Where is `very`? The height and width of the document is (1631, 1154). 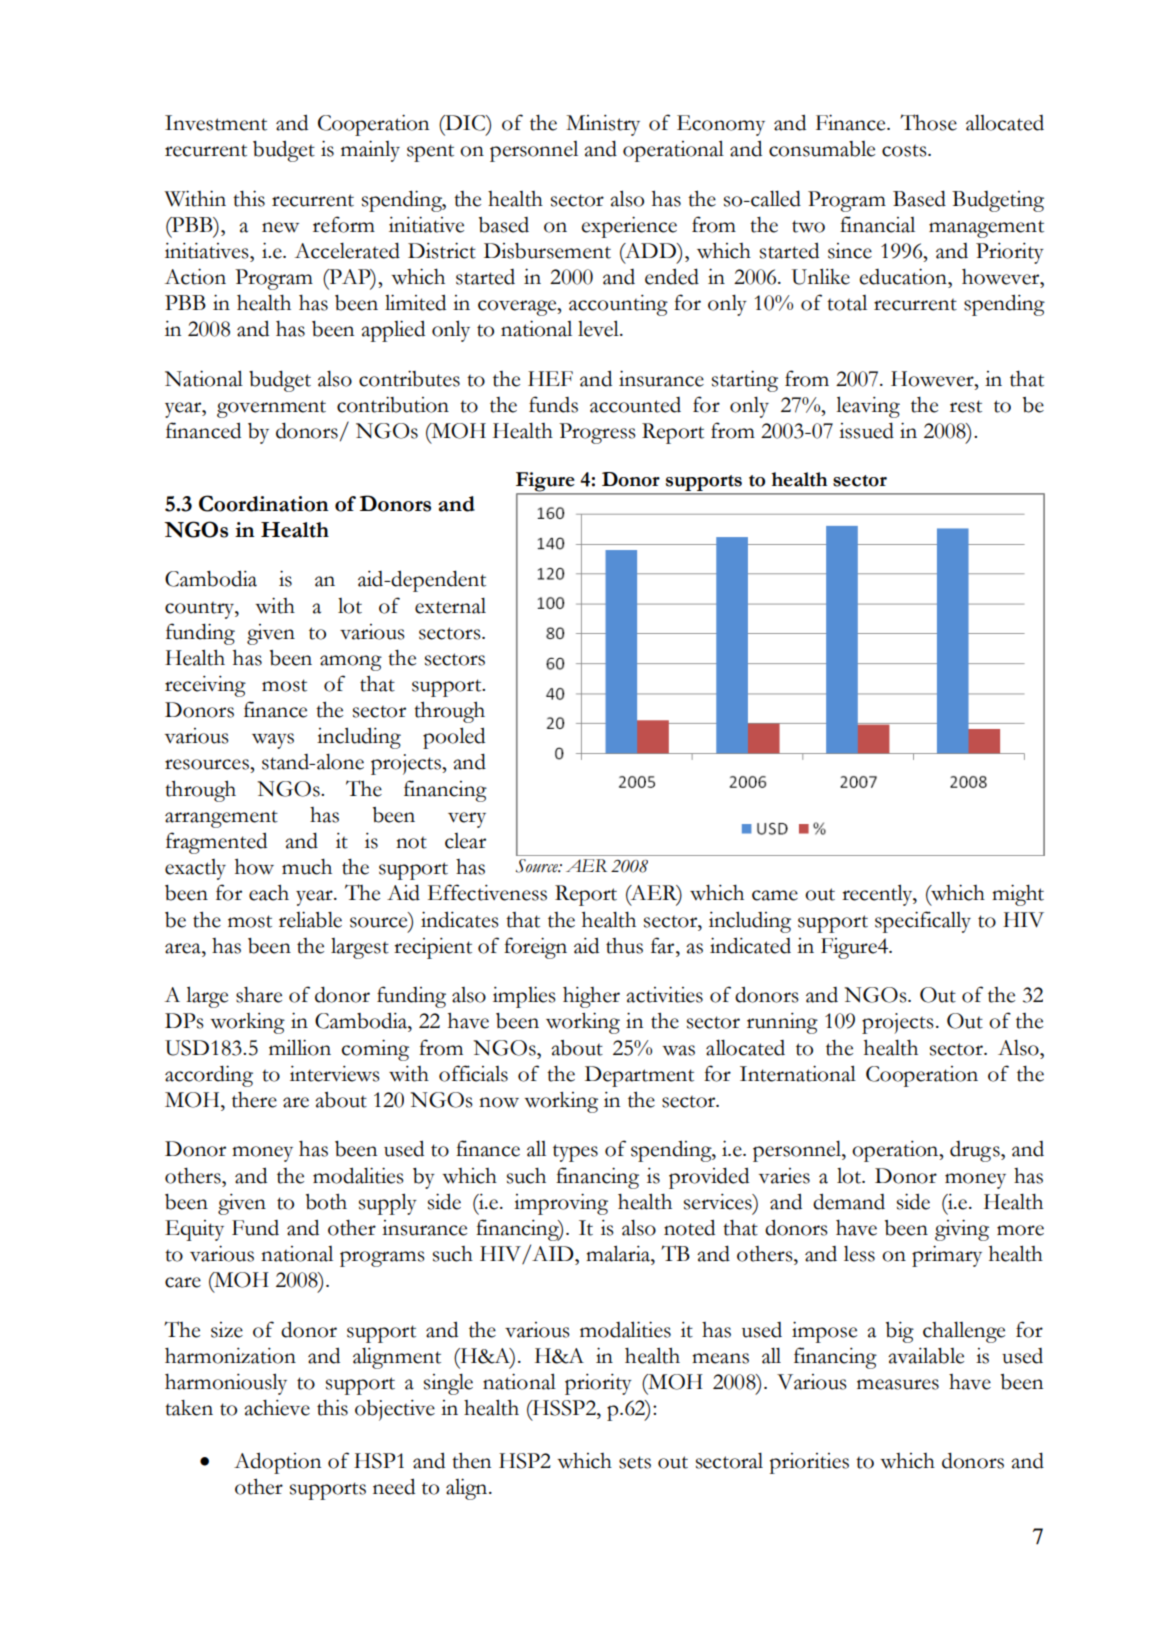 very is located at coordinates (467, 820).
